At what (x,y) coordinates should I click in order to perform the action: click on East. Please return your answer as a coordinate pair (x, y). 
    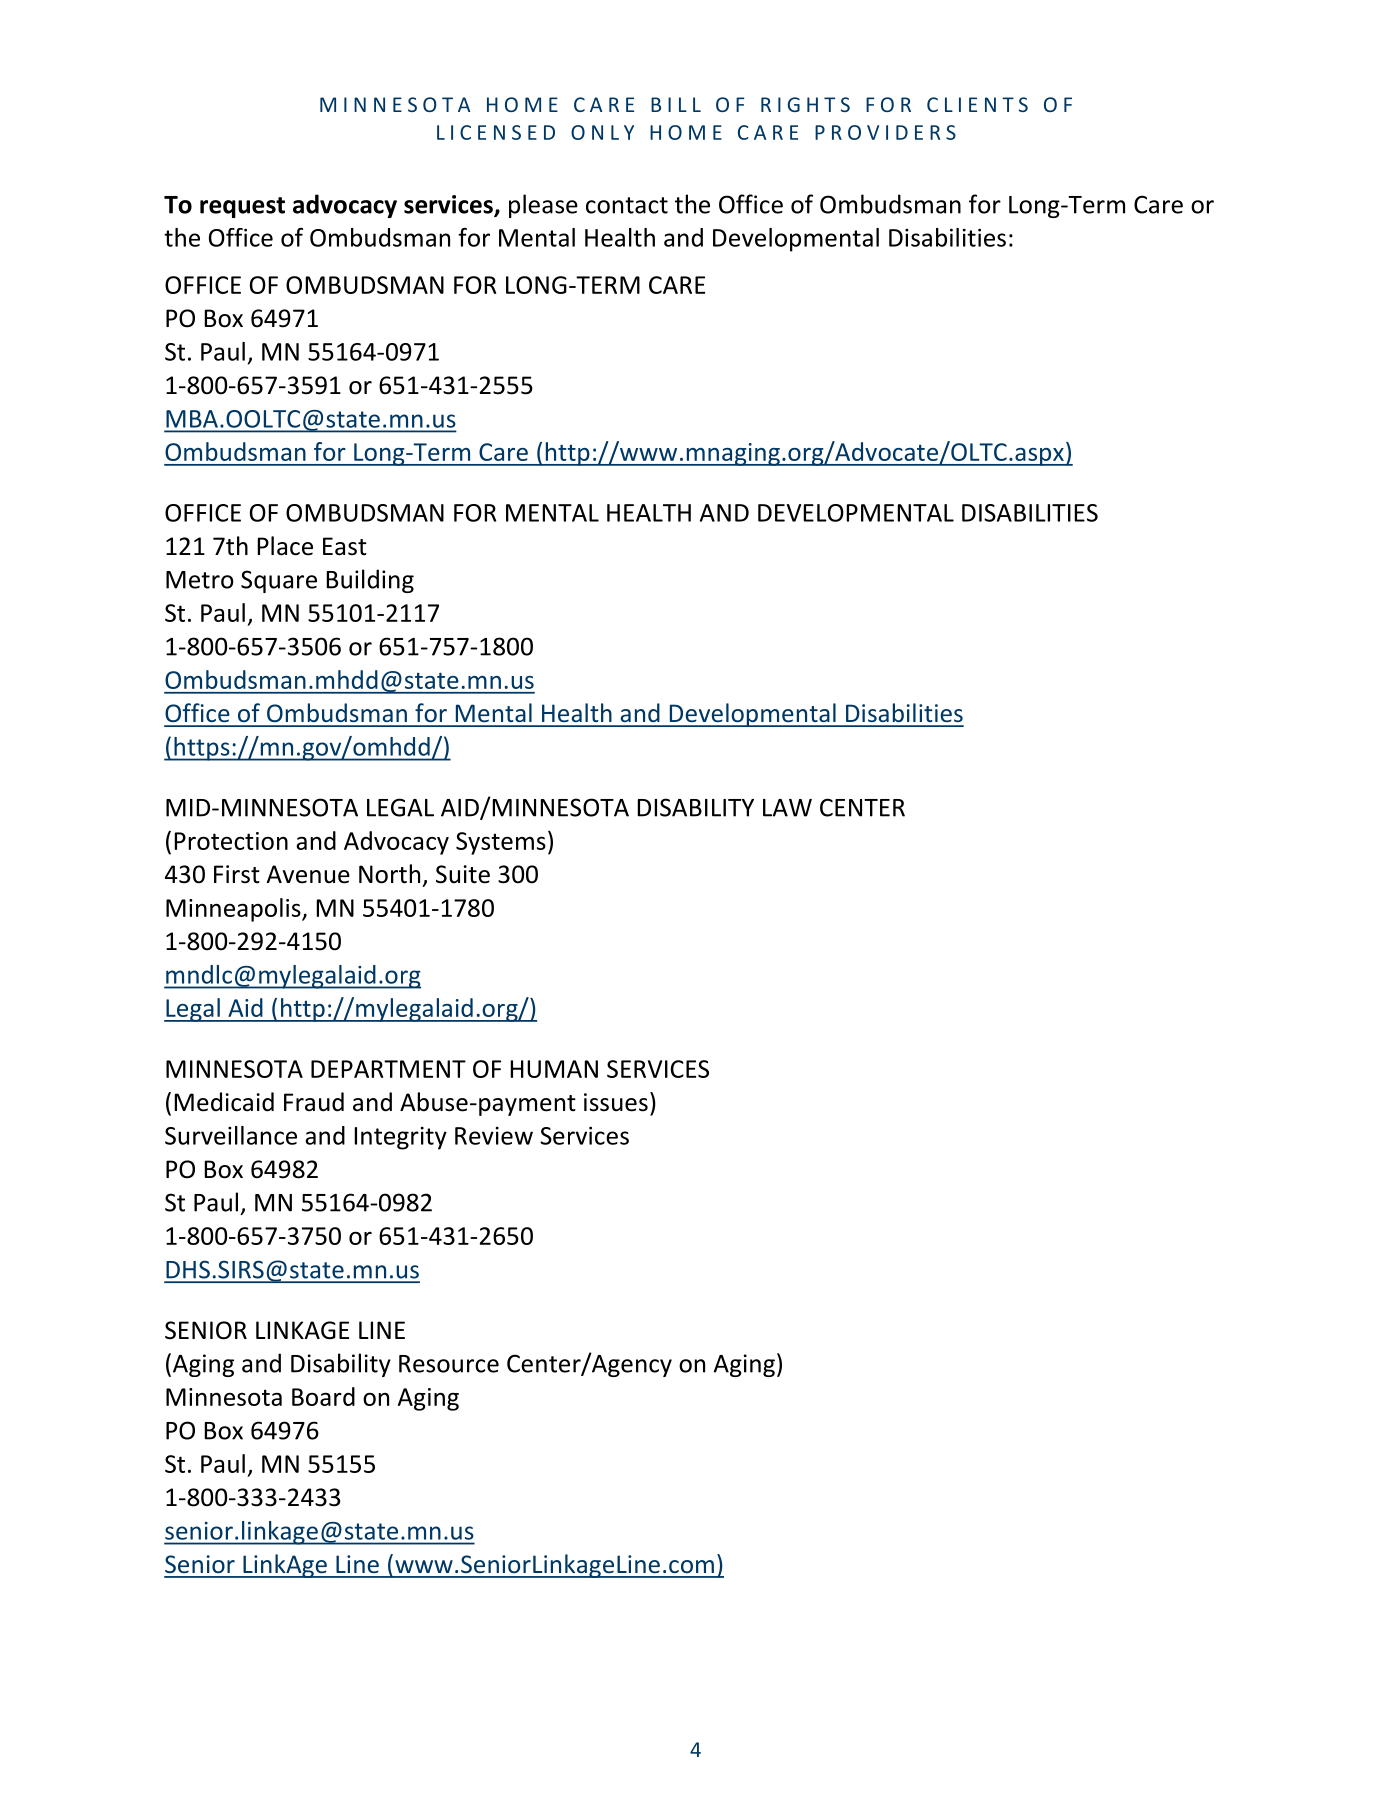
    Looking at the image, I should click on (345, 546).
